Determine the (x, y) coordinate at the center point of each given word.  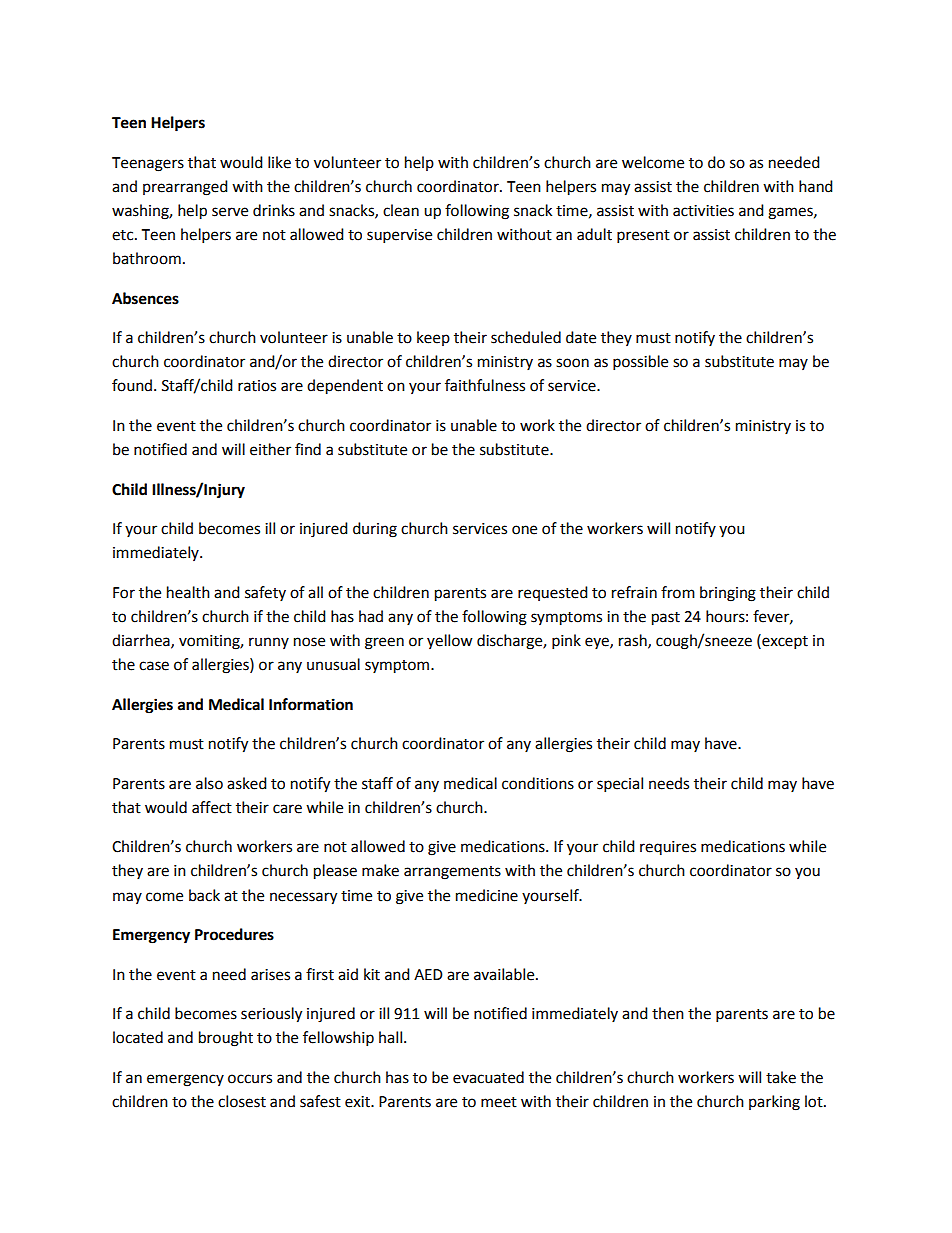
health (188, 592)
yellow (450, 641)
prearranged (185, 188)
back (204, 895)
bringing (728, 594)
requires (668, 848)
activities (703, 211)
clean (401, 210)
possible (640, 363)
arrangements (452, 873)
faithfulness (485, 385)
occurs (250, 1079)
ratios (257, 386)
